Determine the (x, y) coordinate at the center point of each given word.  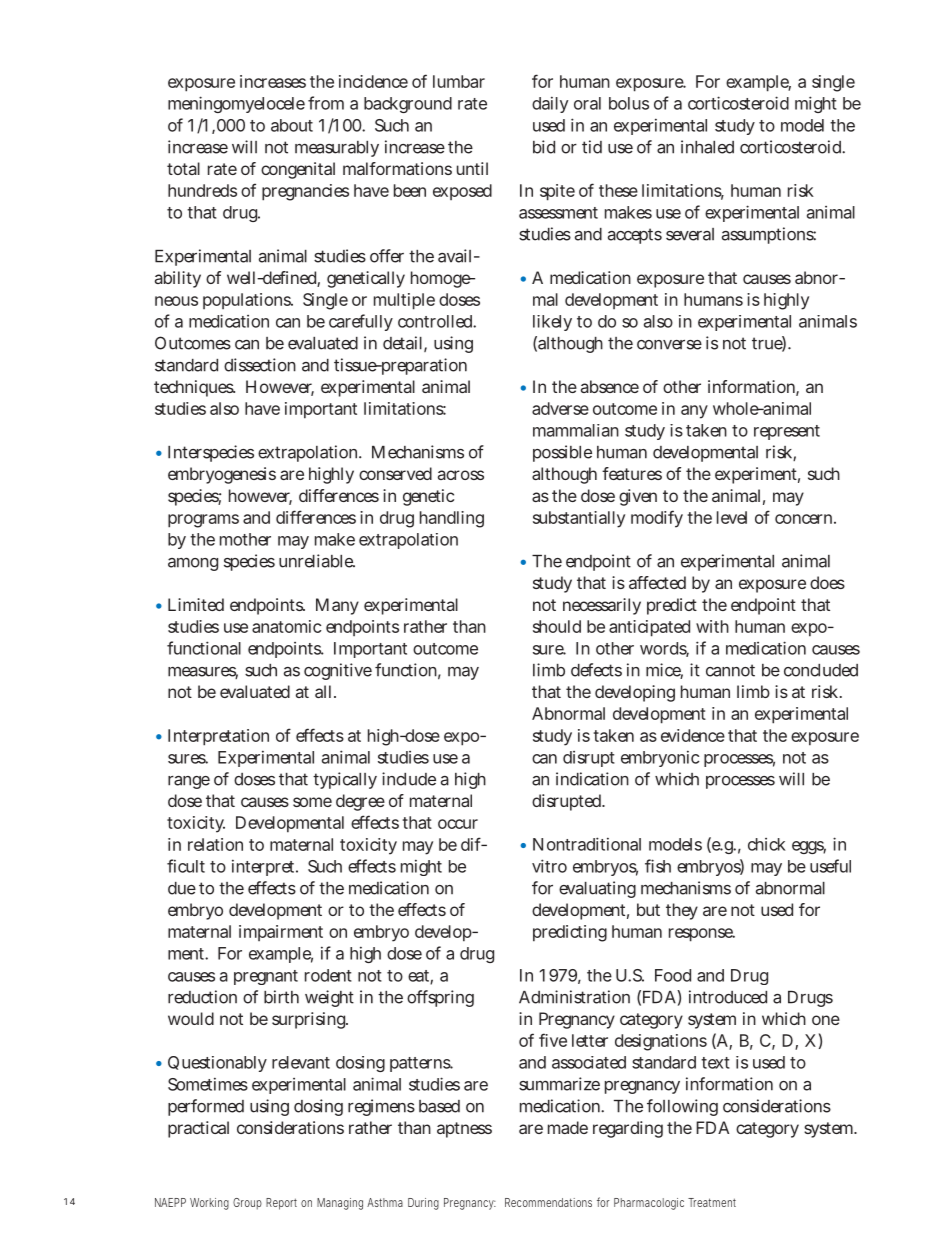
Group (247, 1204)
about (292, 125)
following (682, 1107)
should (557, 626)
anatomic (286, 626)
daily (550, 104)
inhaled (707, 147)
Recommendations (548, 1202)
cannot (730, 670)
